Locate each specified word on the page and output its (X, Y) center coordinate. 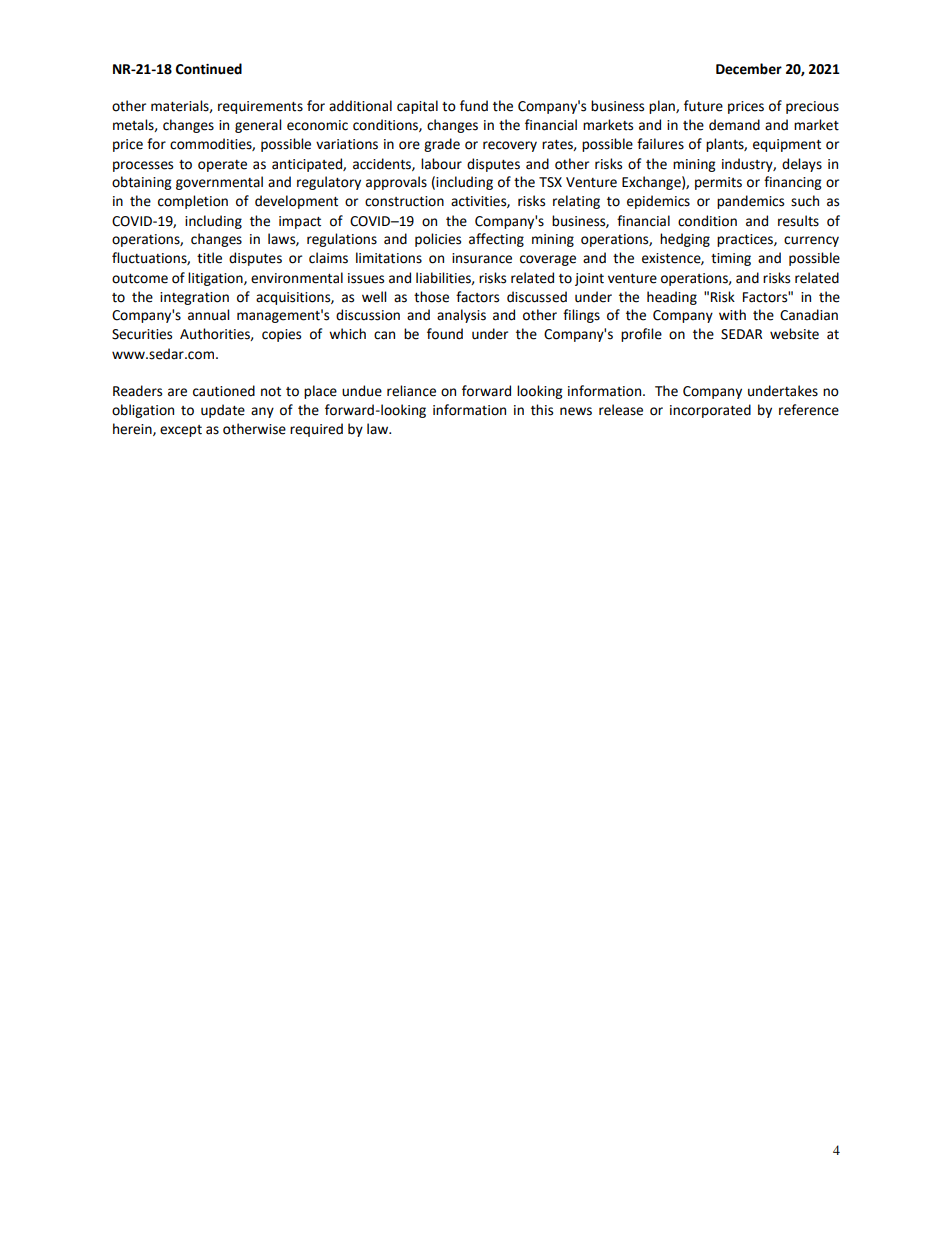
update (223, 411)
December (749, 69)
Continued (209, 69)
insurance (482, 258)
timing (731, 259)
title (209, 258)
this (542, 410)
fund (474, 106)
